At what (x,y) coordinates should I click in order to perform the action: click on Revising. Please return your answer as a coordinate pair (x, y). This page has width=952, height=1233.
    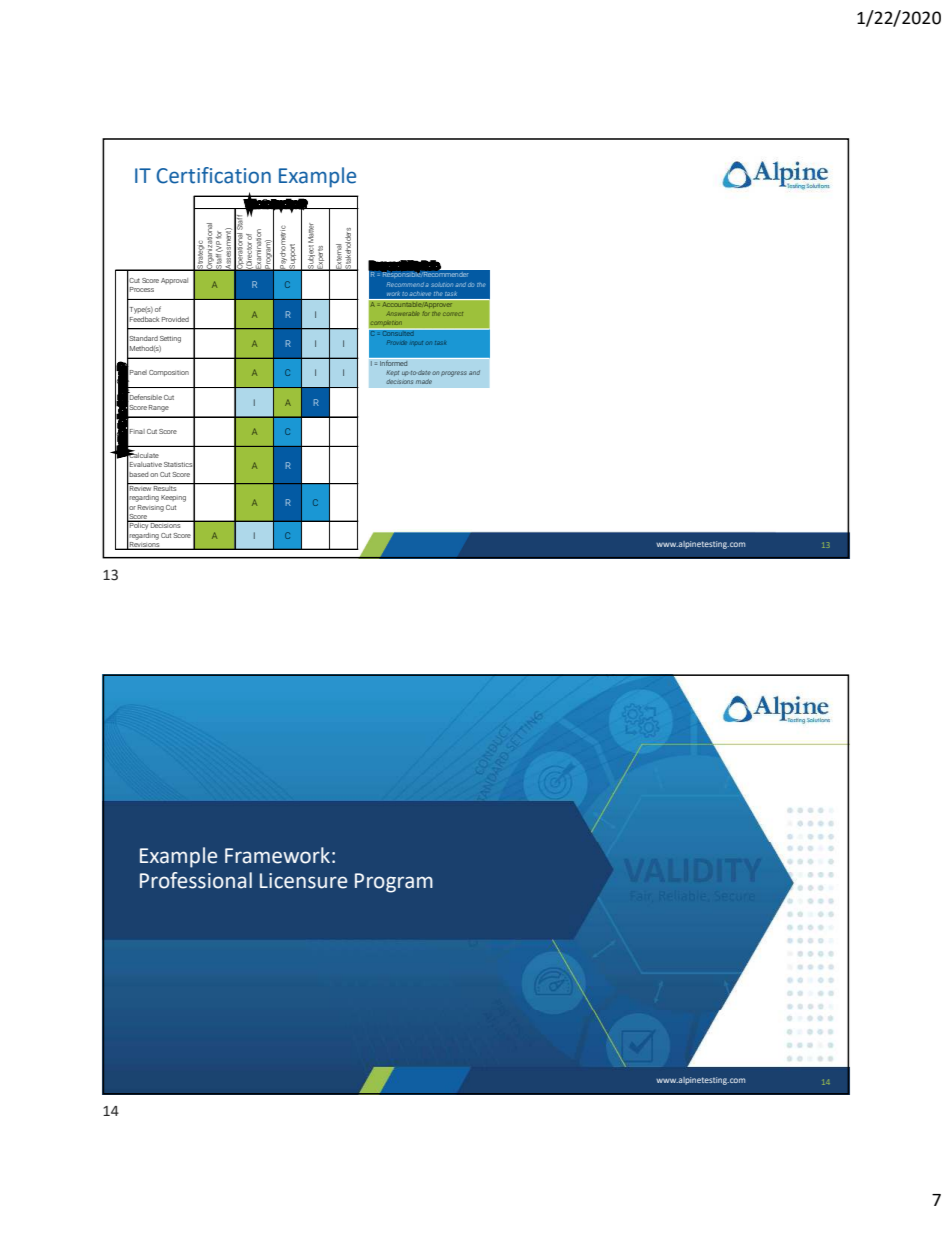
    Looking at the image, I should click on (151, 508).
